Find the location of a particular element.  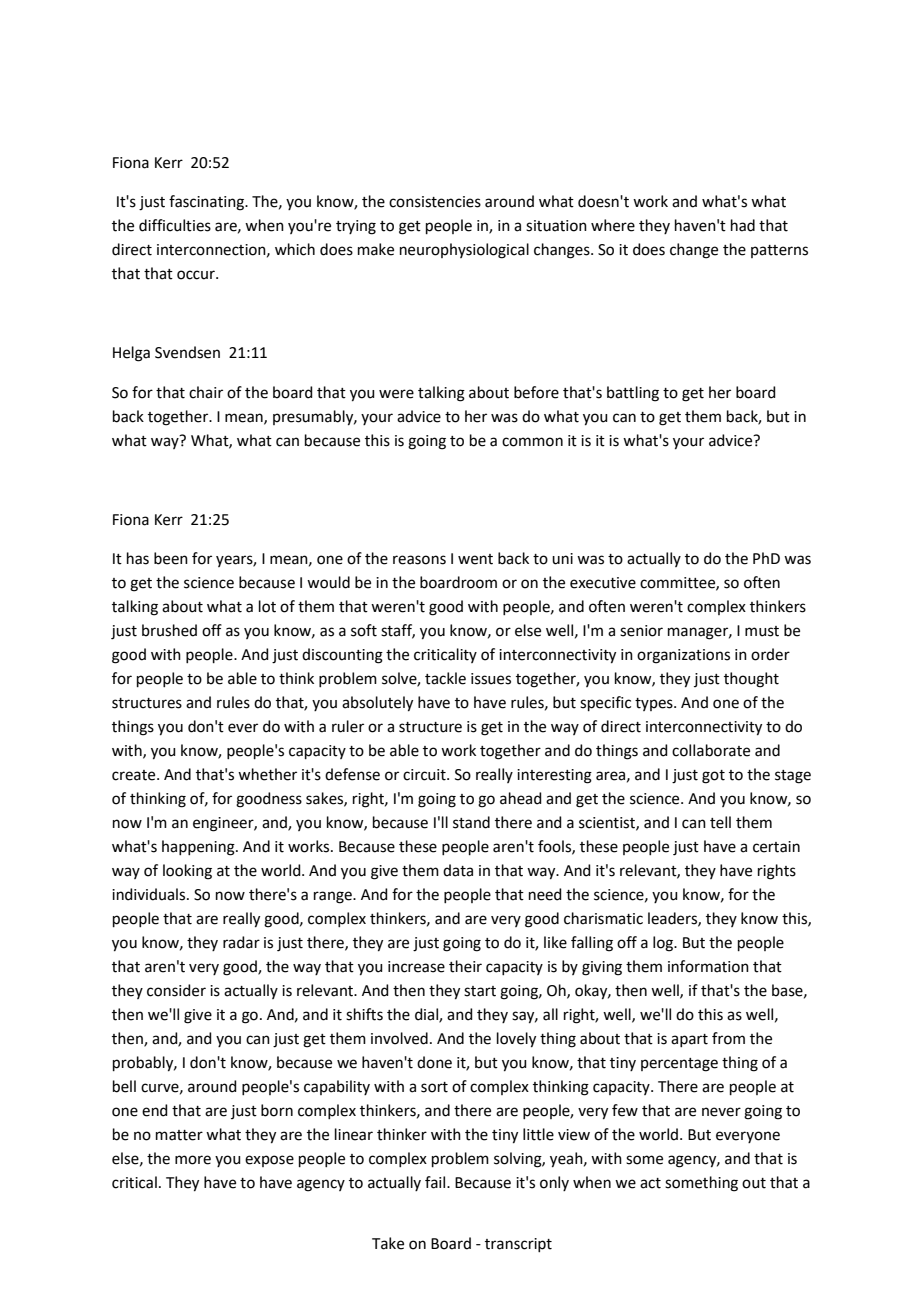

had is located at coordinates (743, 225).
